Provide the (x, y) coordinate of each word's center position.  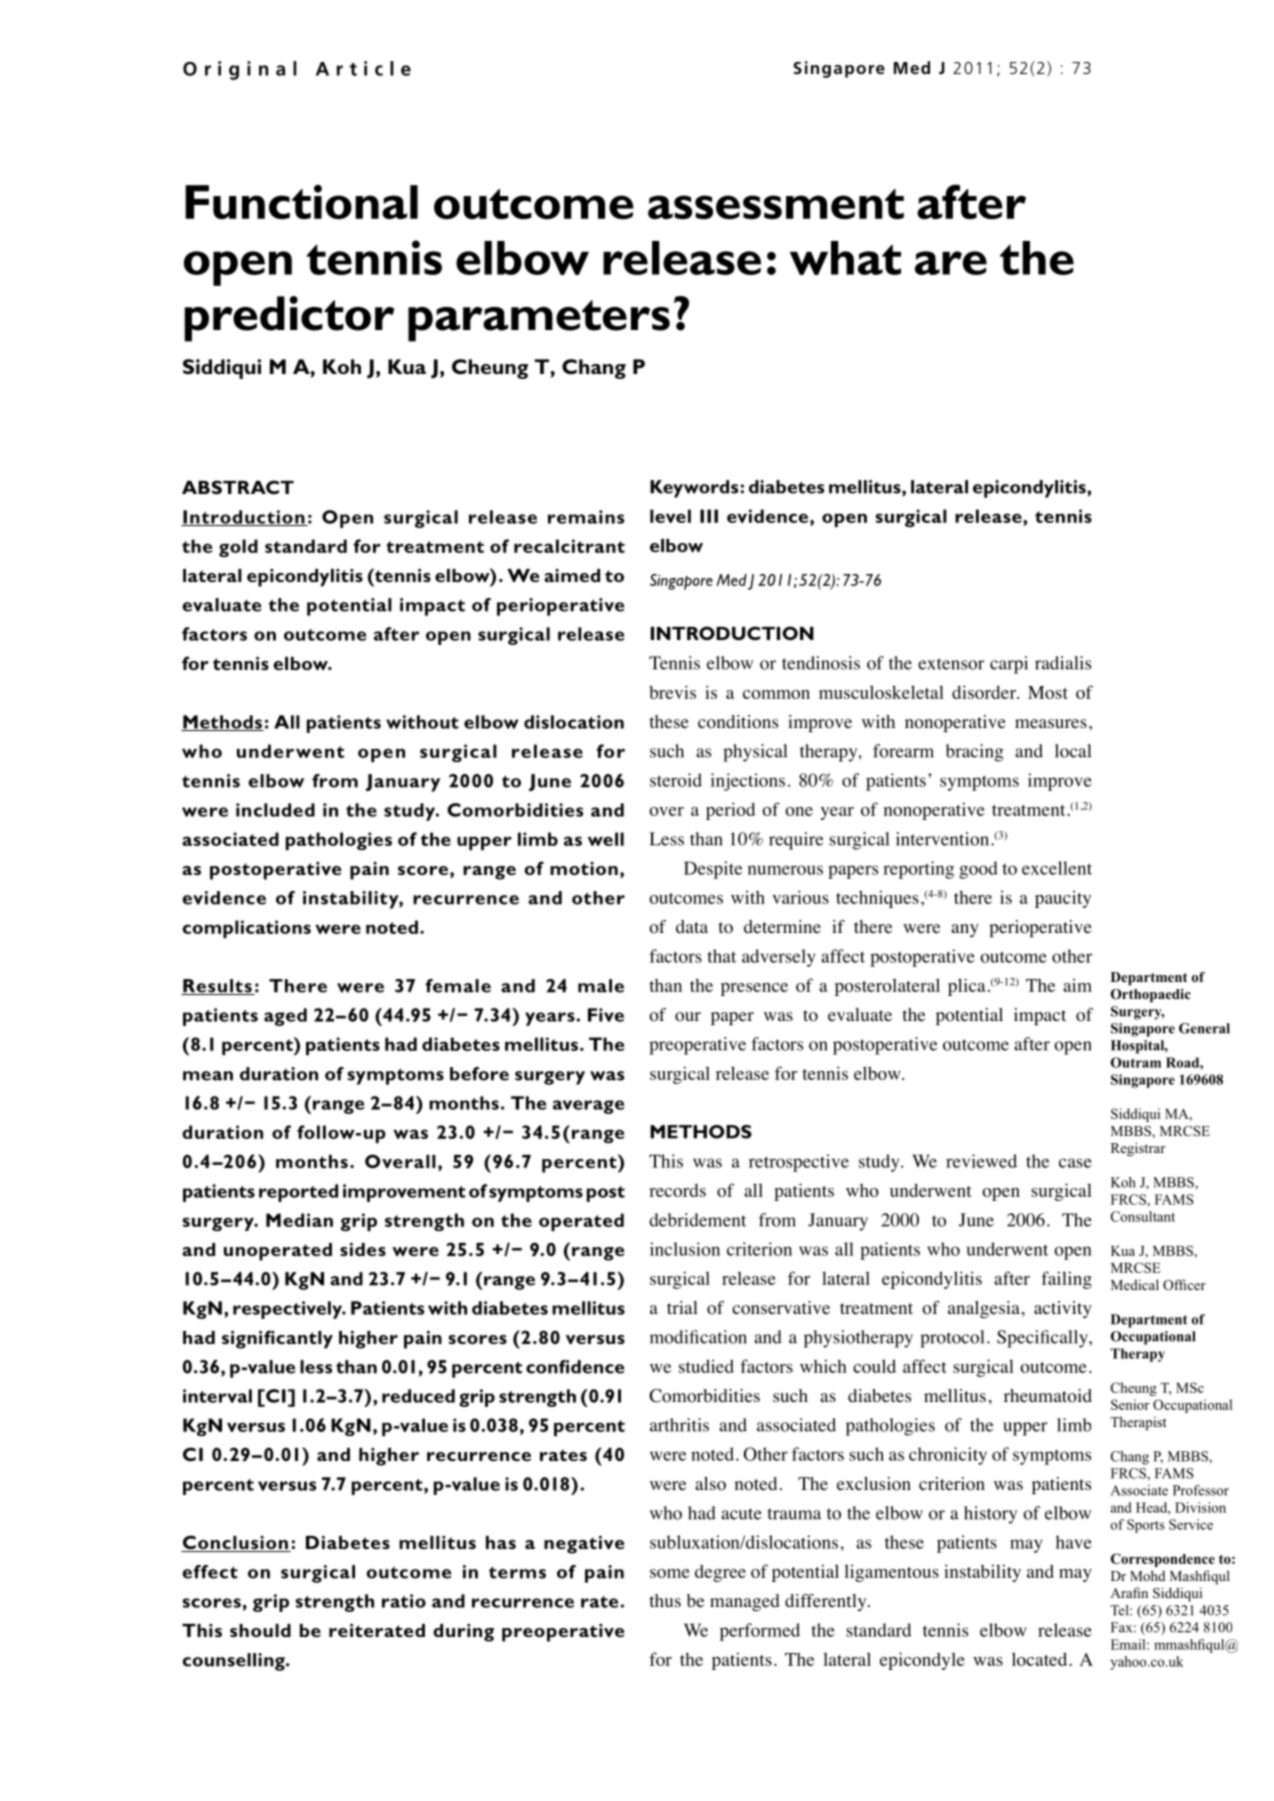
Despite (713, 870)
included (275, 810)
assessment (776, 204)
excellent (1057, 868)
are (951, 263)
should (260, 1630)
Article (363, 68)
